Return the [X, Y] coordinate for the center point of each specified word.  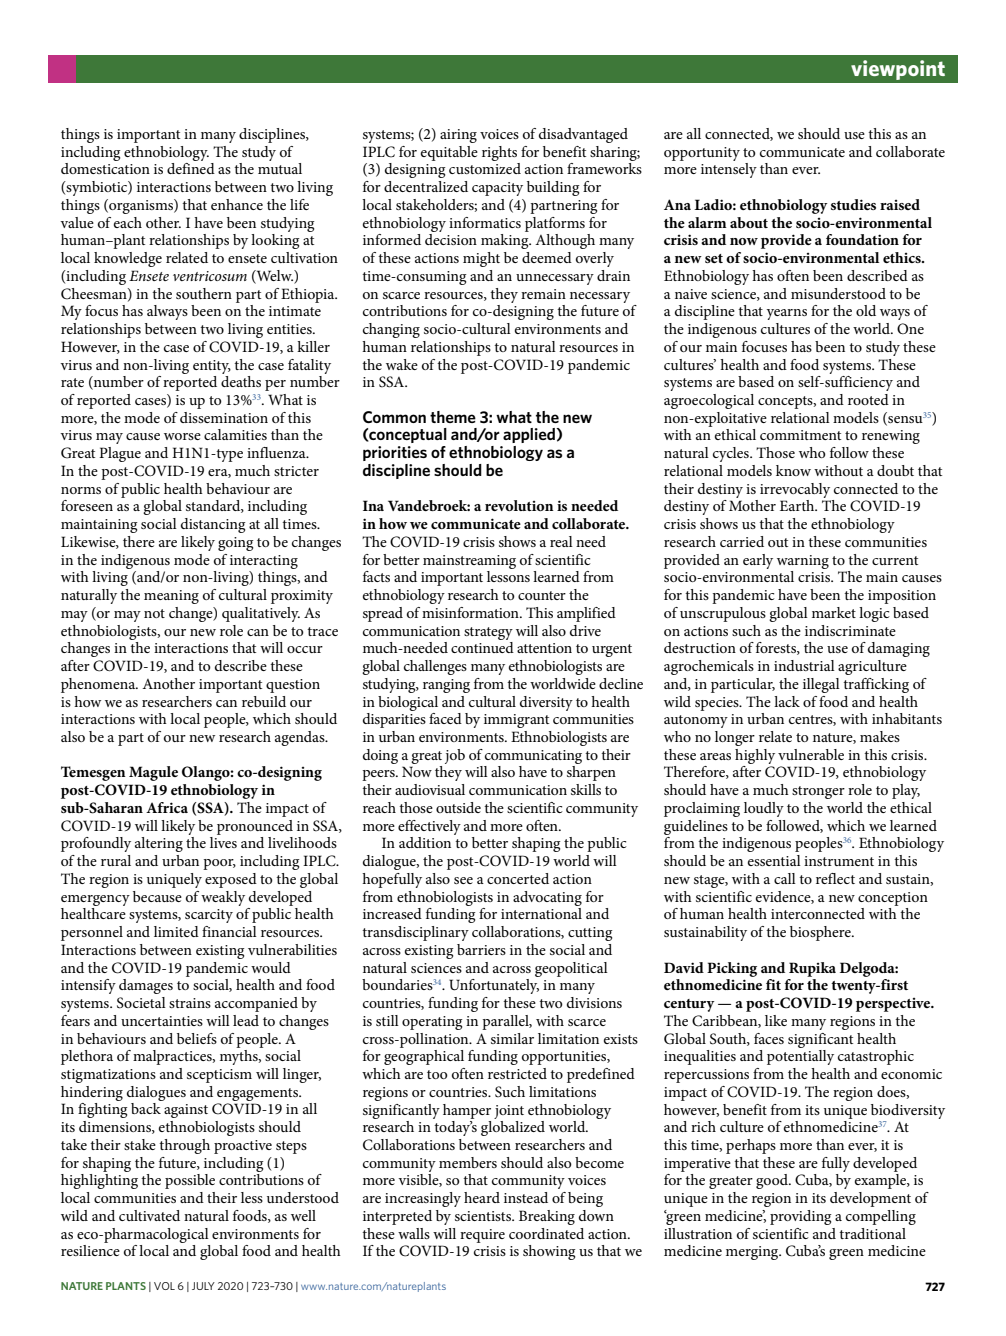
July [203, 1286]
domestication [105, 168]
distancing [213, 525]
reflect [835, 878]
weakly [223, 898]
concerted [518, 878]
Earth [798, 505]
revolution [519, 505]
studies [853, 204]
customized [485, 168]
